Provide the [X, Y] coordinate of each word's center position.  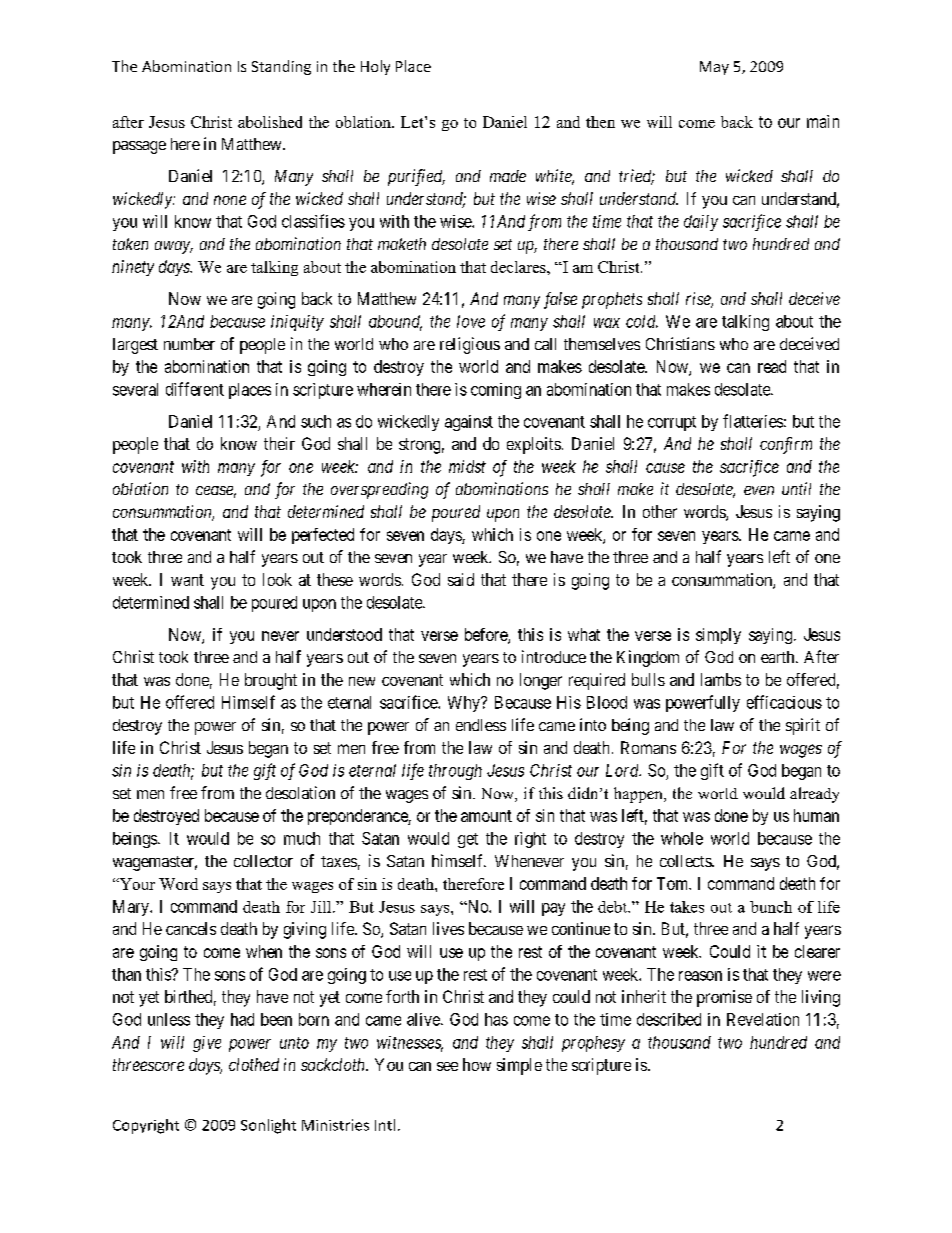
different [195, 389]
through [455, 772]
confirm [786, 445]
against [469, 423]
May [714, 68]
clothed [254, 1064]
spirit [803, 726]
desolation [300, 792]
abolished [270, 122]
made [508, 176]
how [477, 1064]
